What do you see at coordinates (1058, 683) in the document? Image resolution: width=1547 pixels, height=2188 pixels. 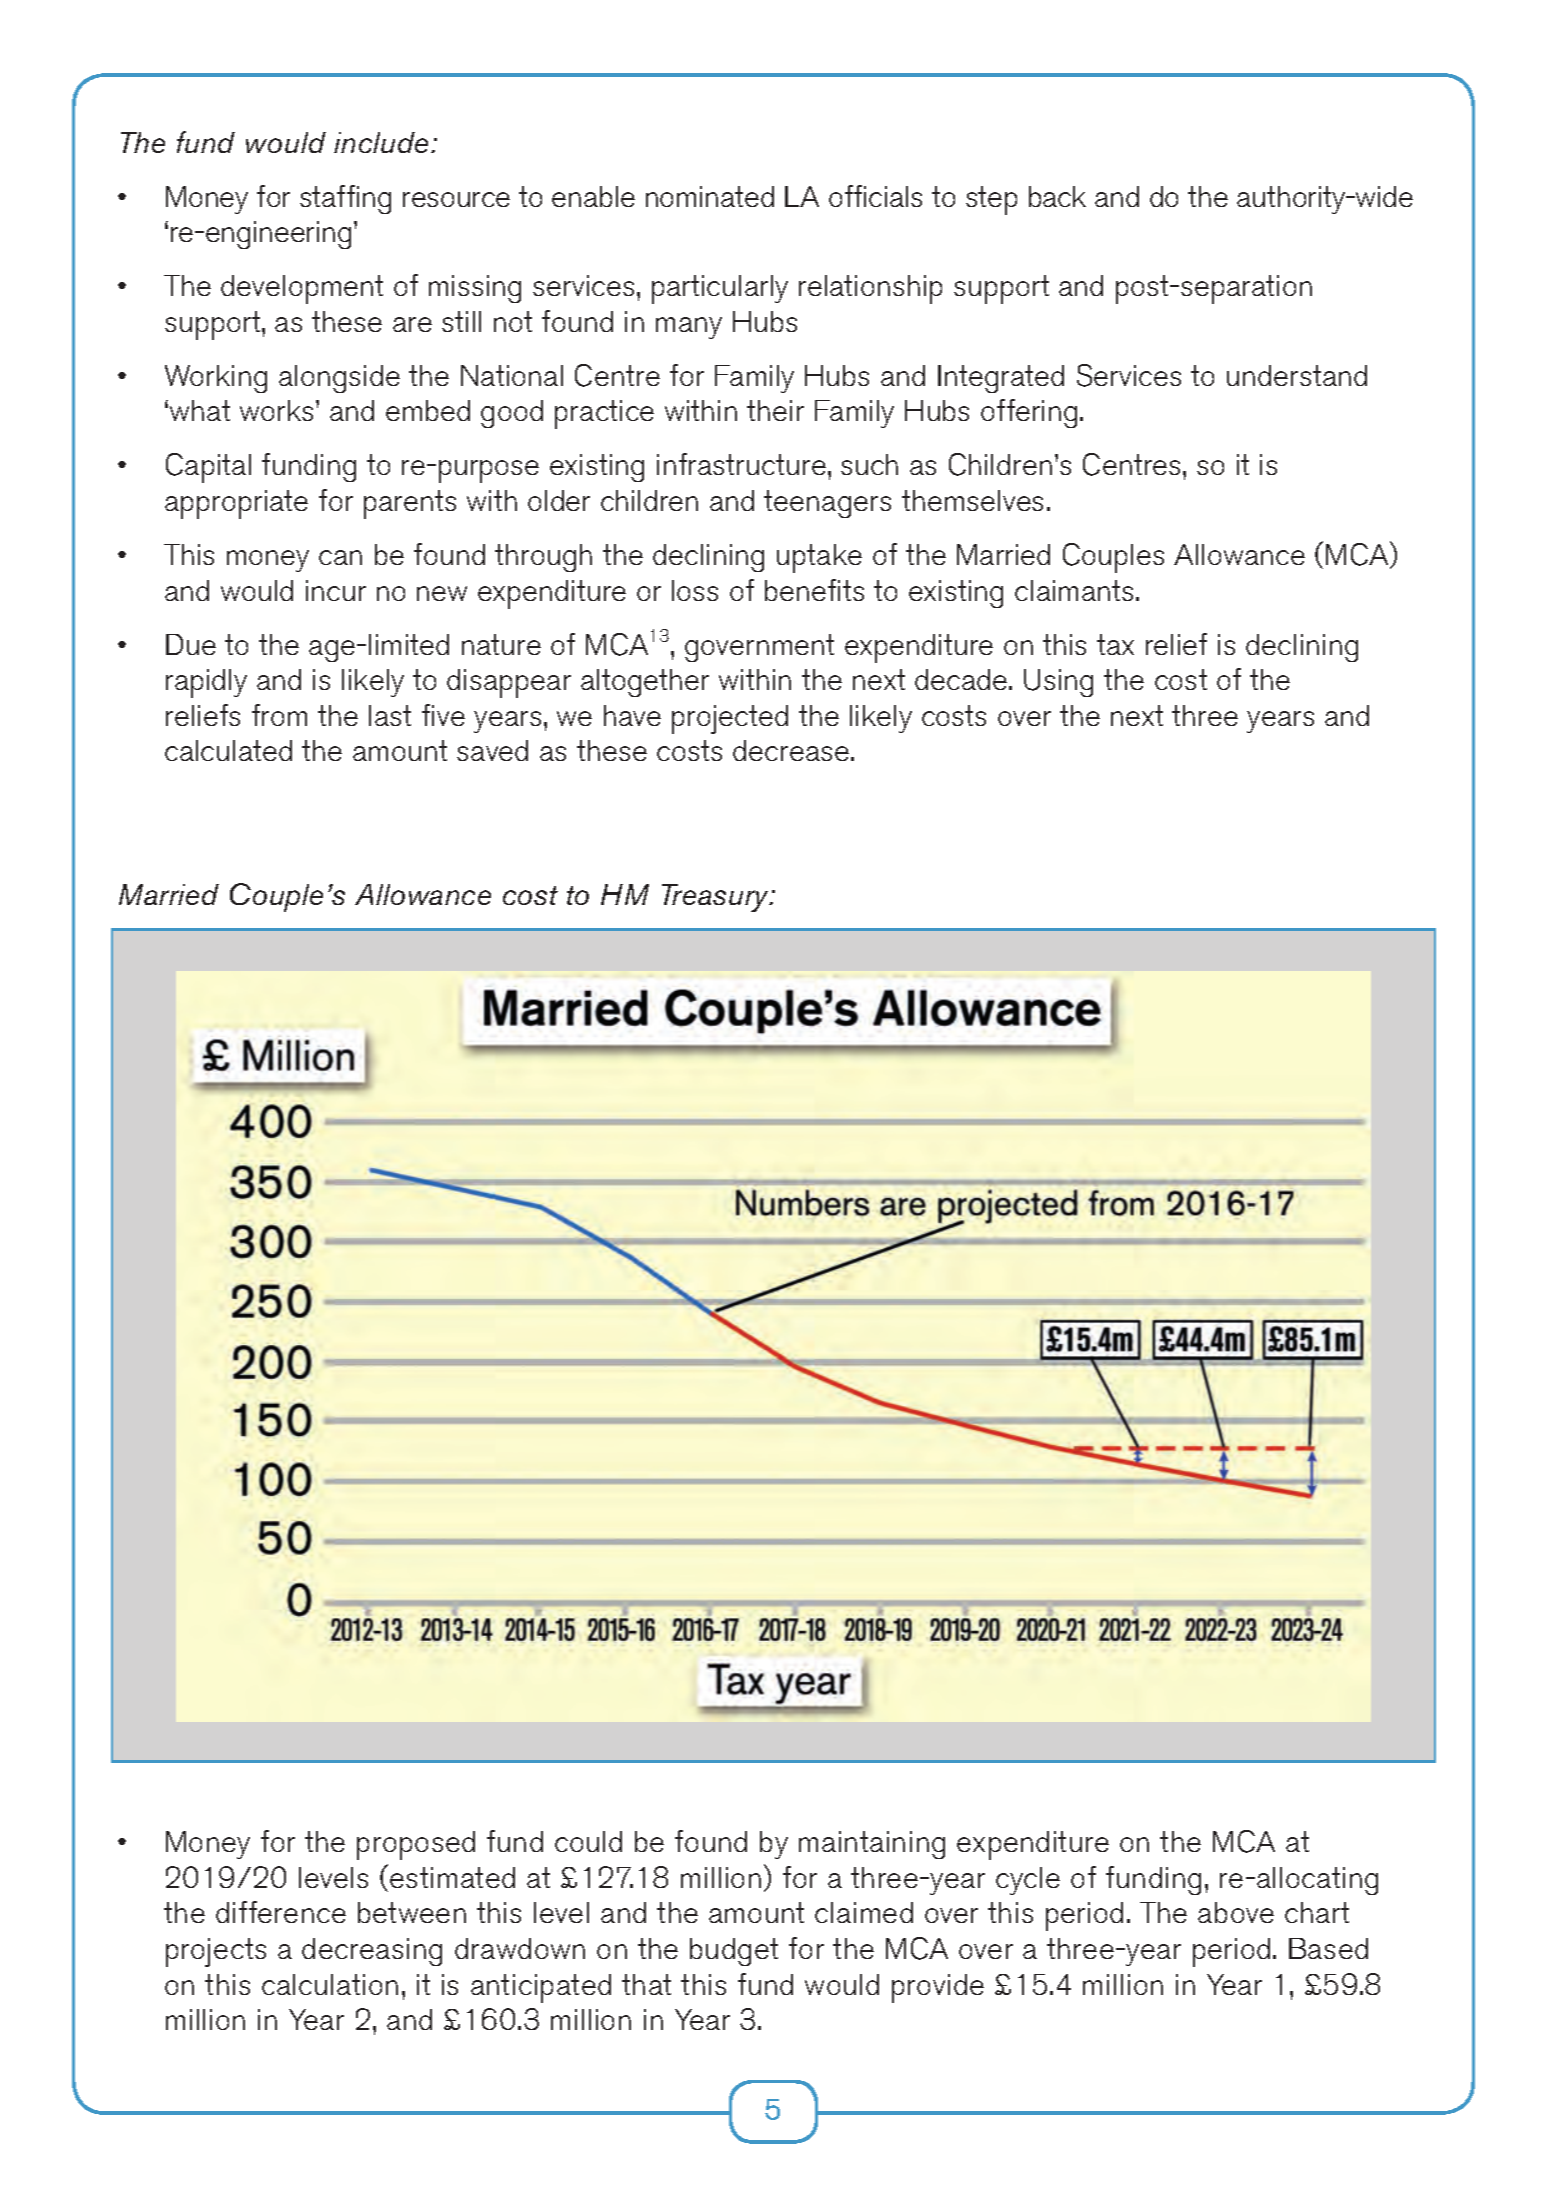 I see `Using` at bounding box center [1058, 683].
